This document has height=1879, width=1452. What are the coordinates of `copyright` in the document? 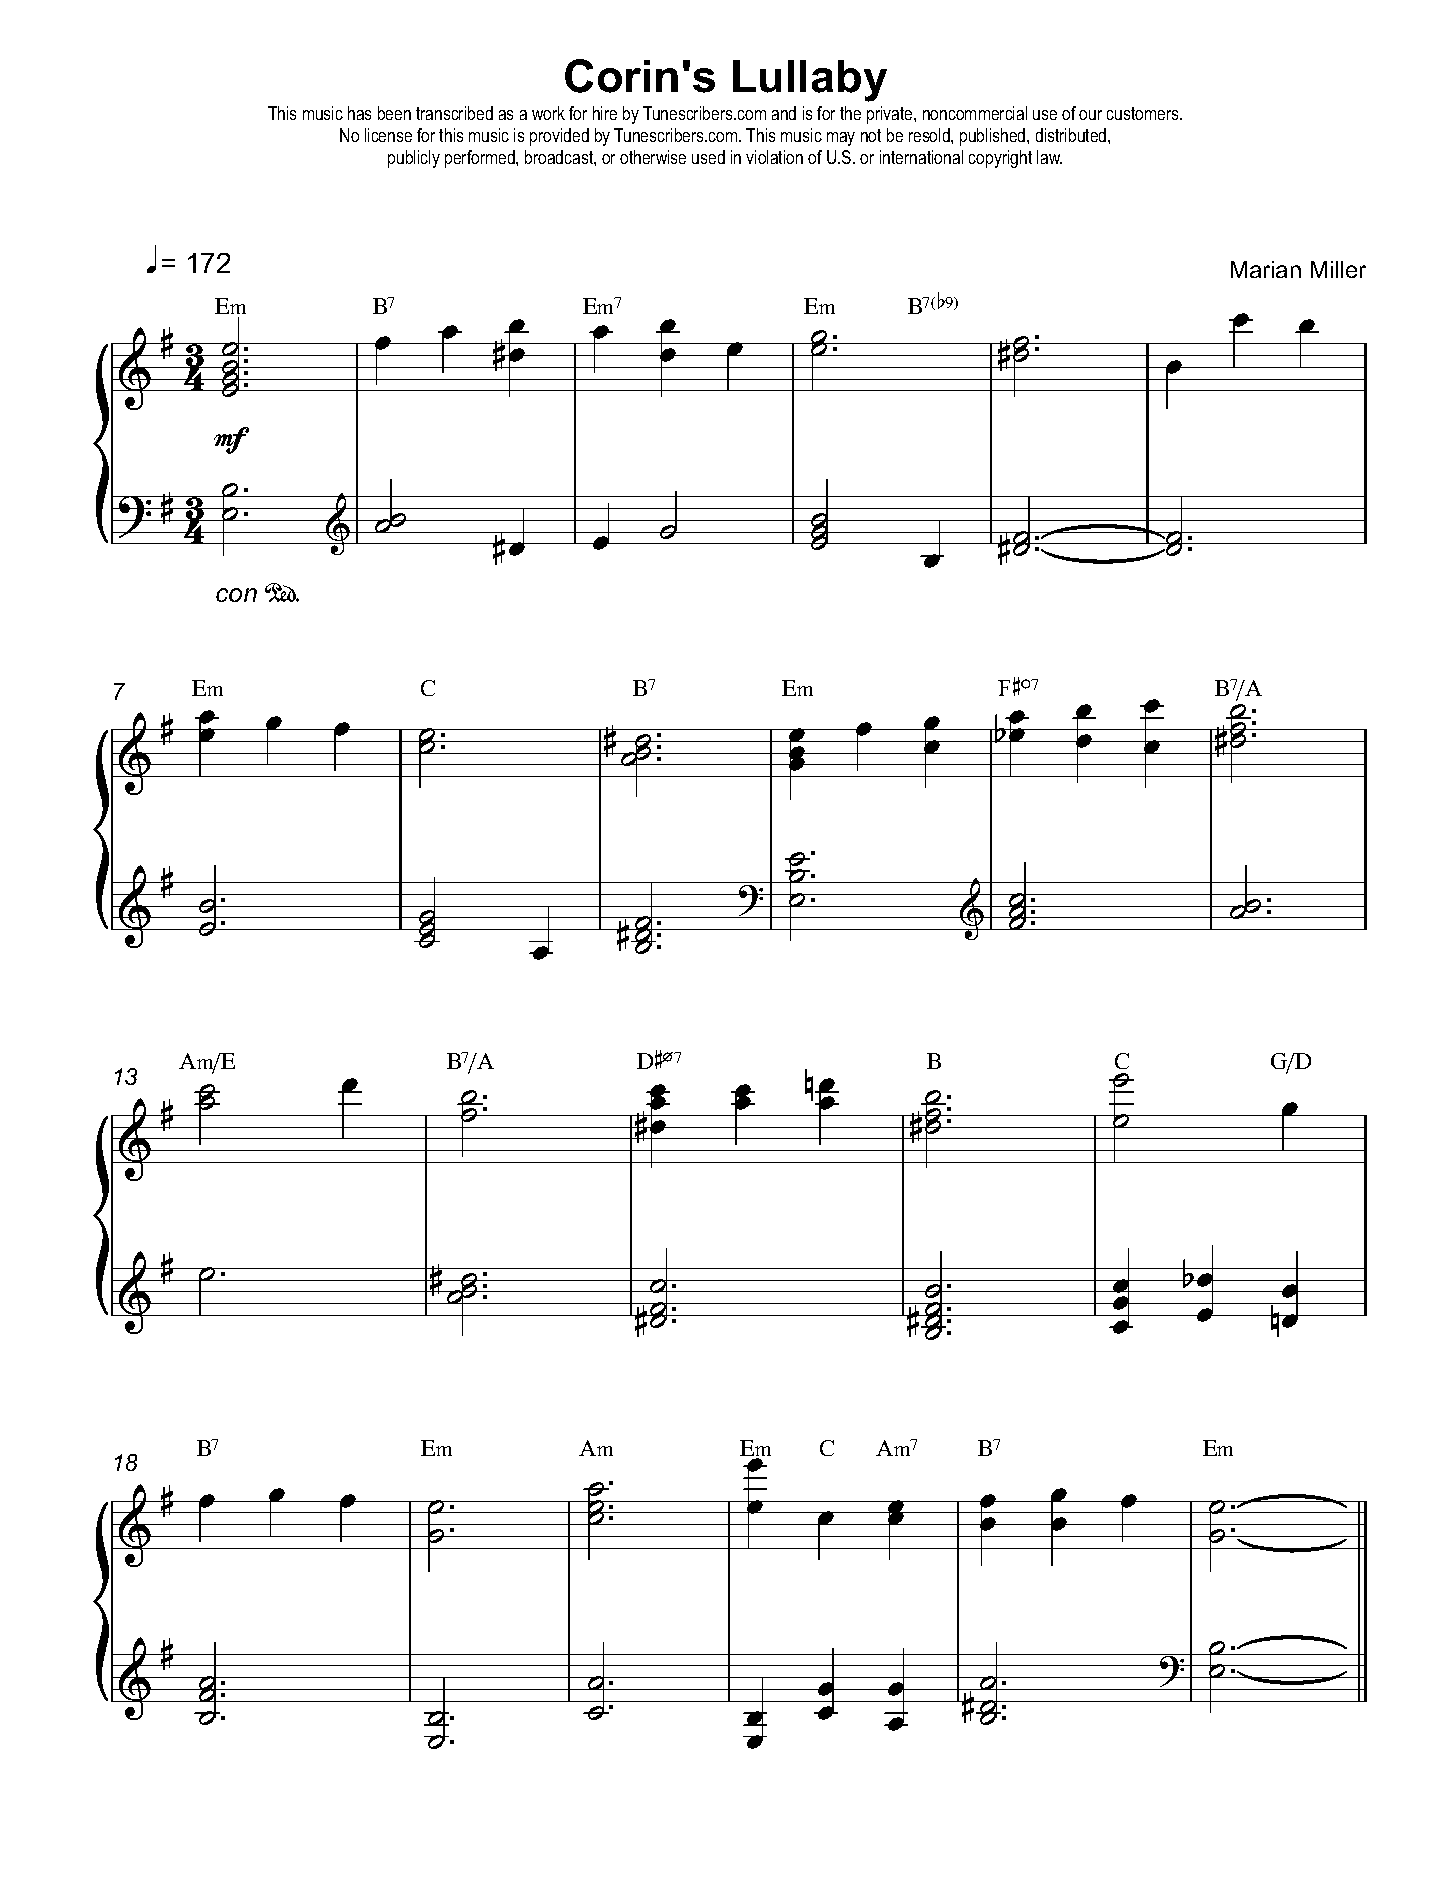 It's located at (1000, 159).
